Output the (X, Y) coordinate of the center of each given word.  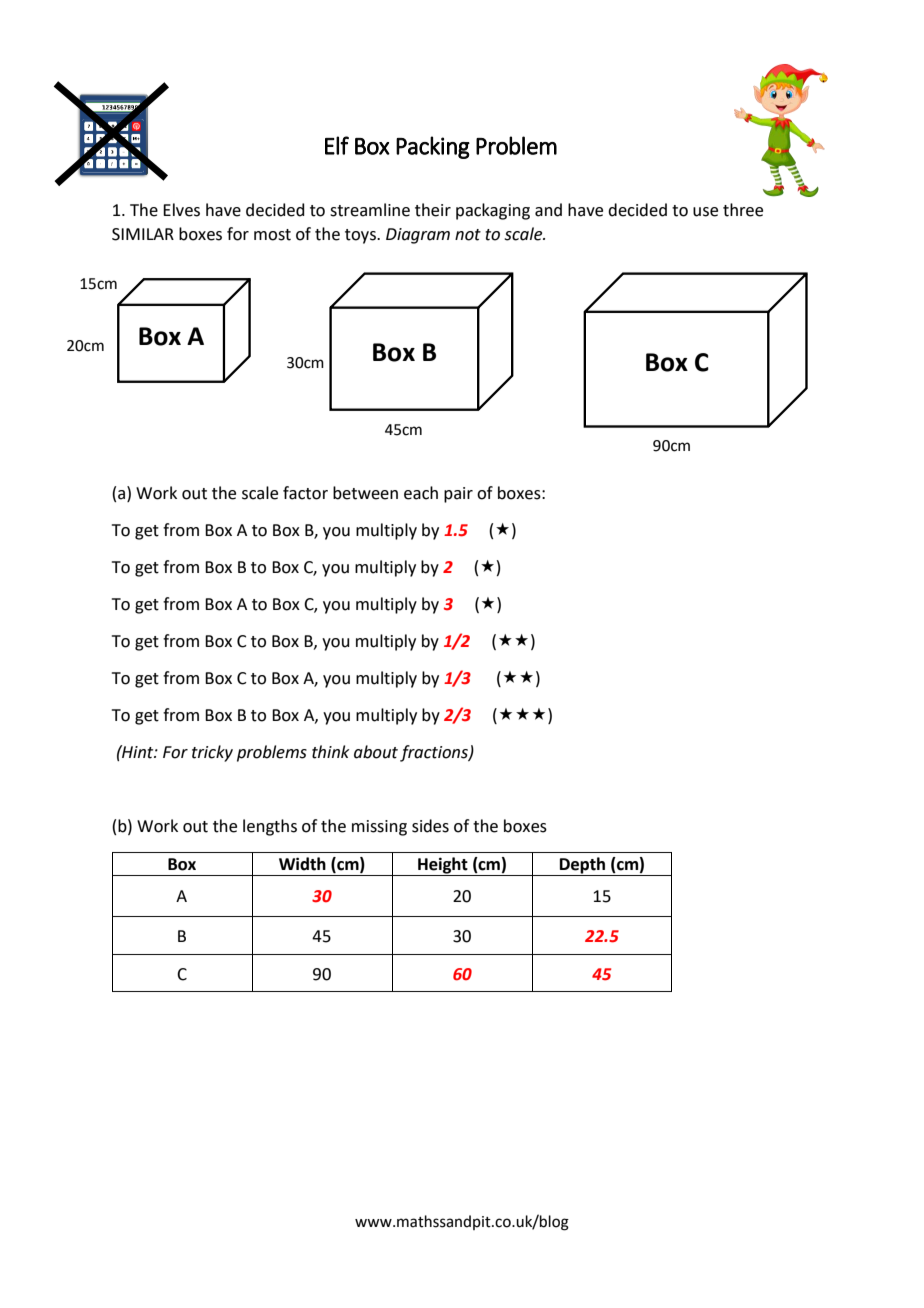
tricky (212, 753)
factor (305, 493)
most (272, 235)
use (705, 212)
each (421, 493)
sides (430, 826)
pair (458, 495)
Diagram (418, 236)
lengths (270, 827)
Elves (181, 210)
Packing (433, 147)
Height (443, 866)
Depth (582, 866)
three (743, 210)
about (376, 752)
